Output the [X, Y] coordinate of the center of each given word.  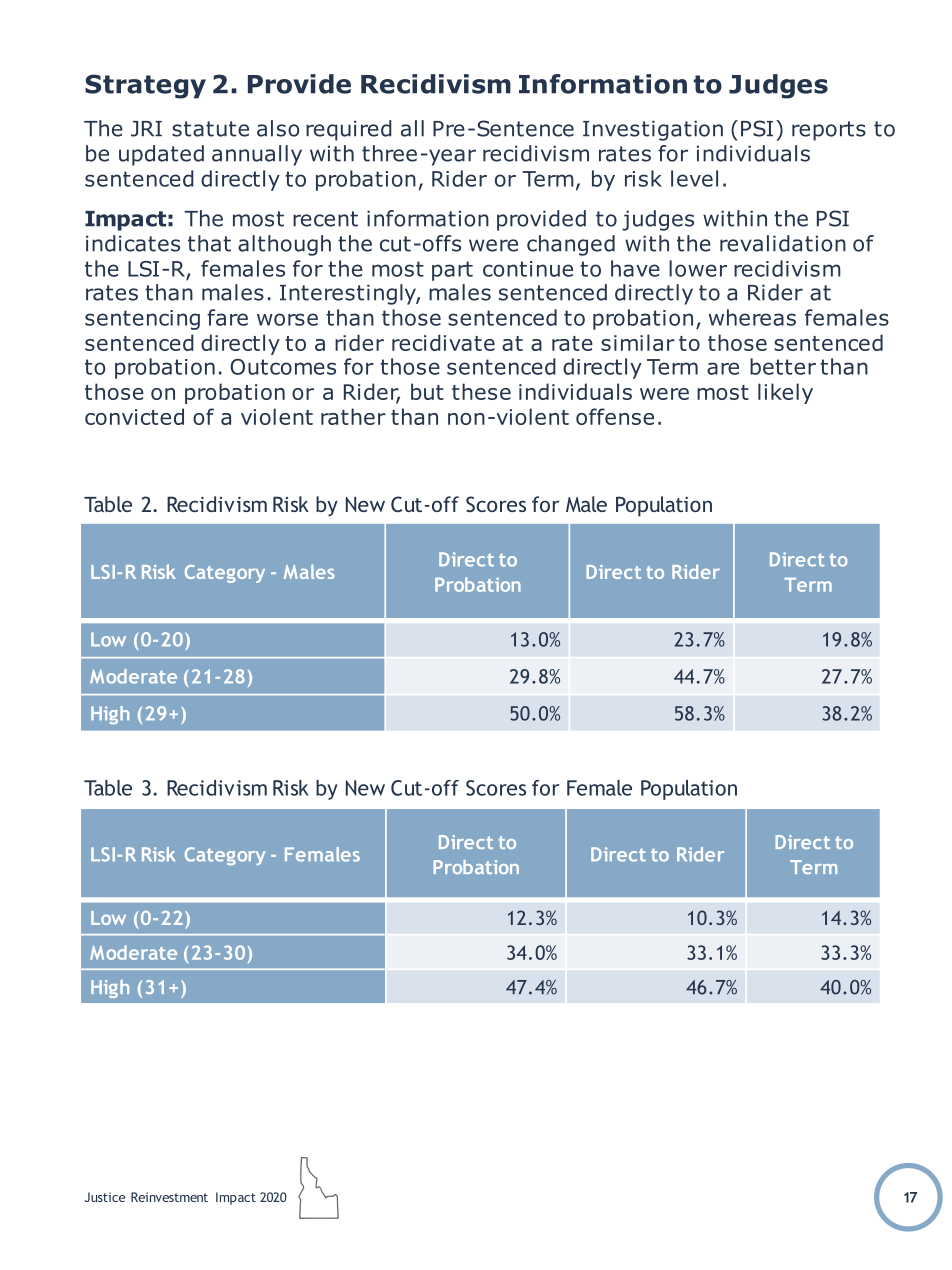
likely [785, 393]
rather [353, 416]
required [349, 130]
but [427, 391]
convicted [134, 416]
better [783, 366]
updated [161, 155]
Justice [104, 1197]
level [694, 178]
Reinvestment [169, 1197]
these [481, 391]
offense [615, 416]
